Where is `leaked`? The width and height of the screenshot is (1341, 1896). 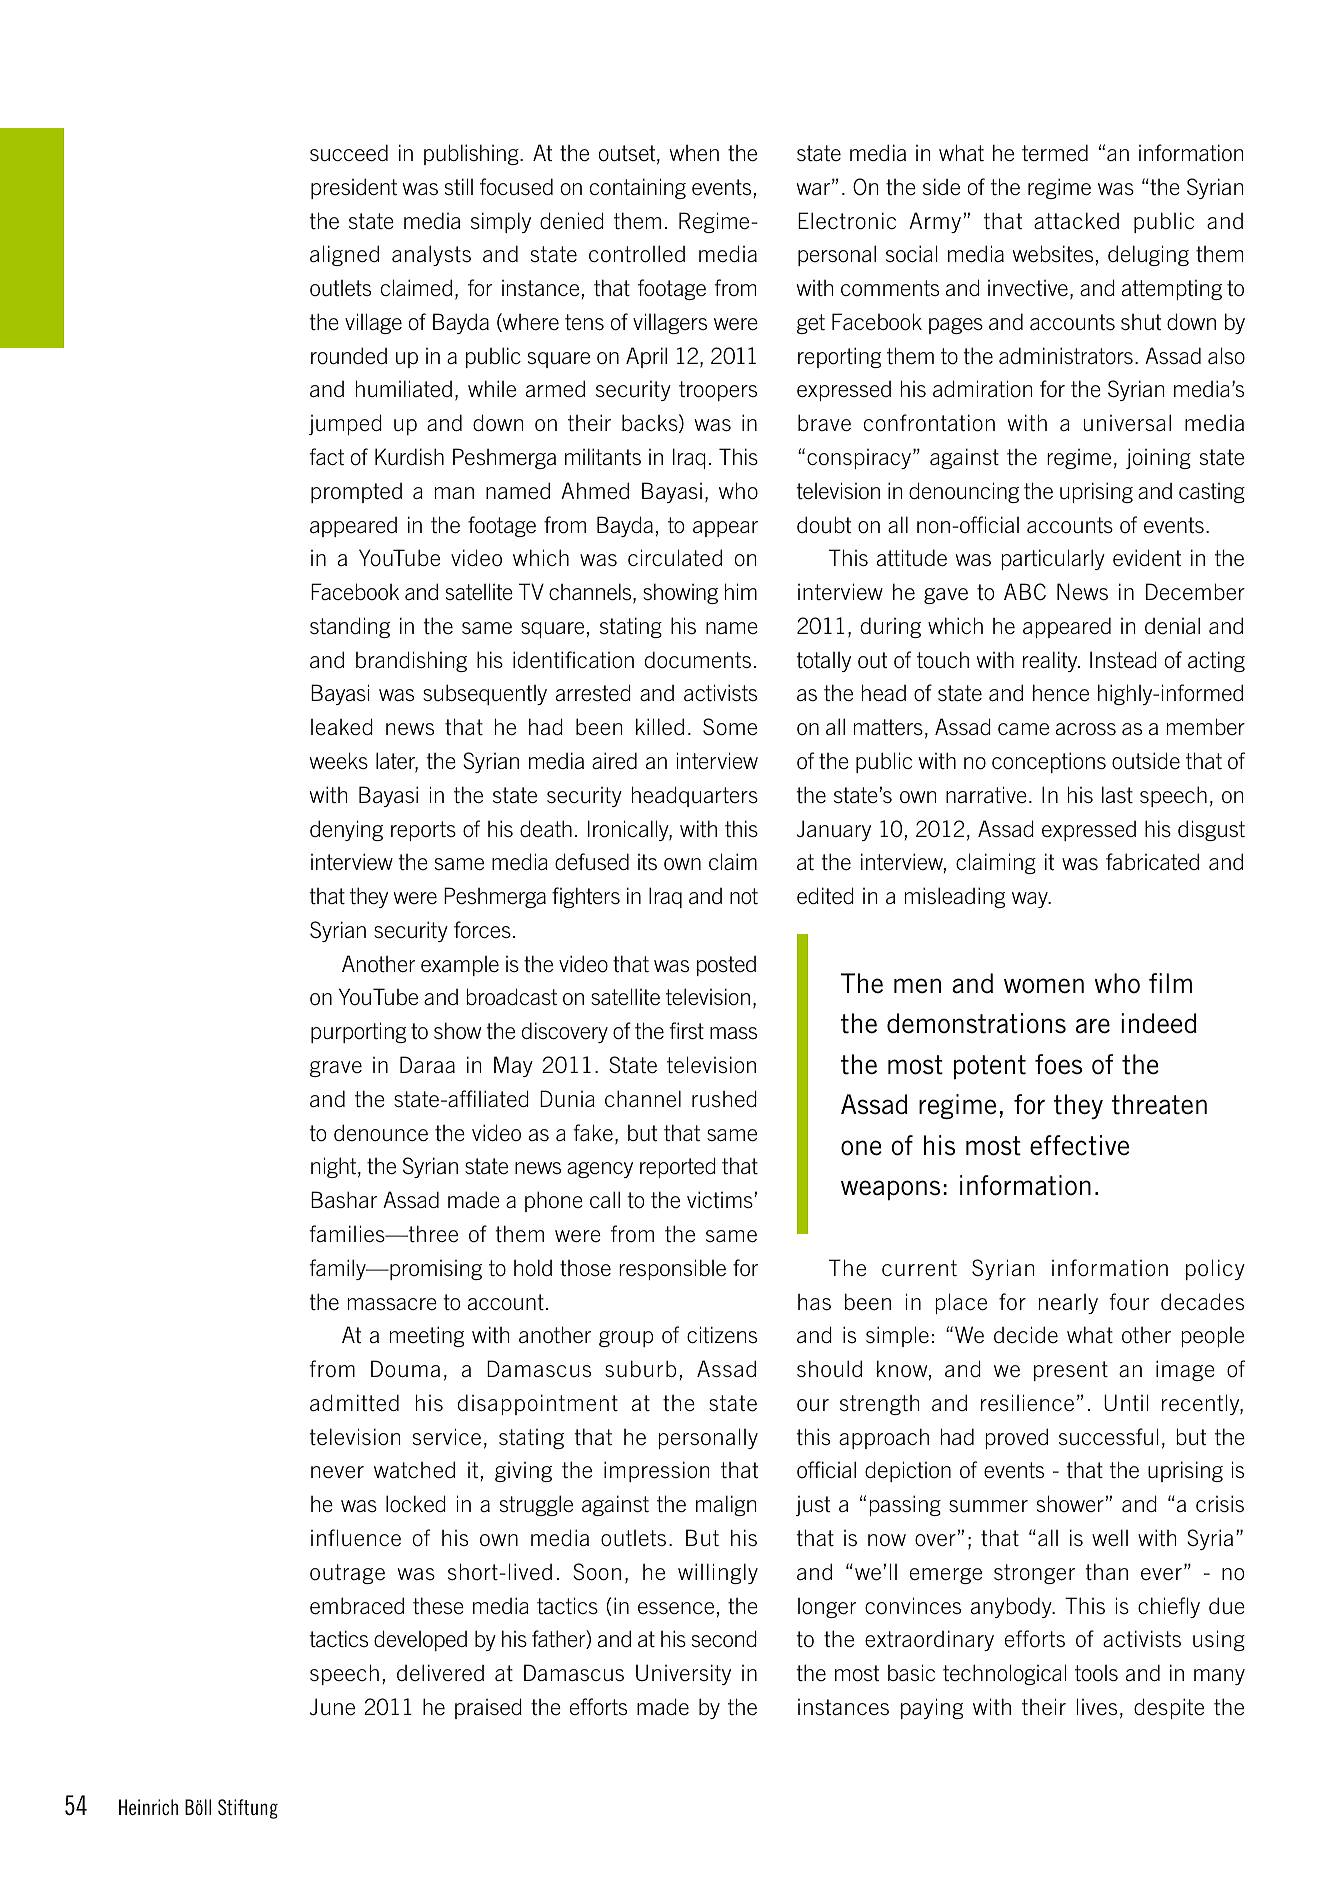 leaked is located at coordinates (342, 727).
